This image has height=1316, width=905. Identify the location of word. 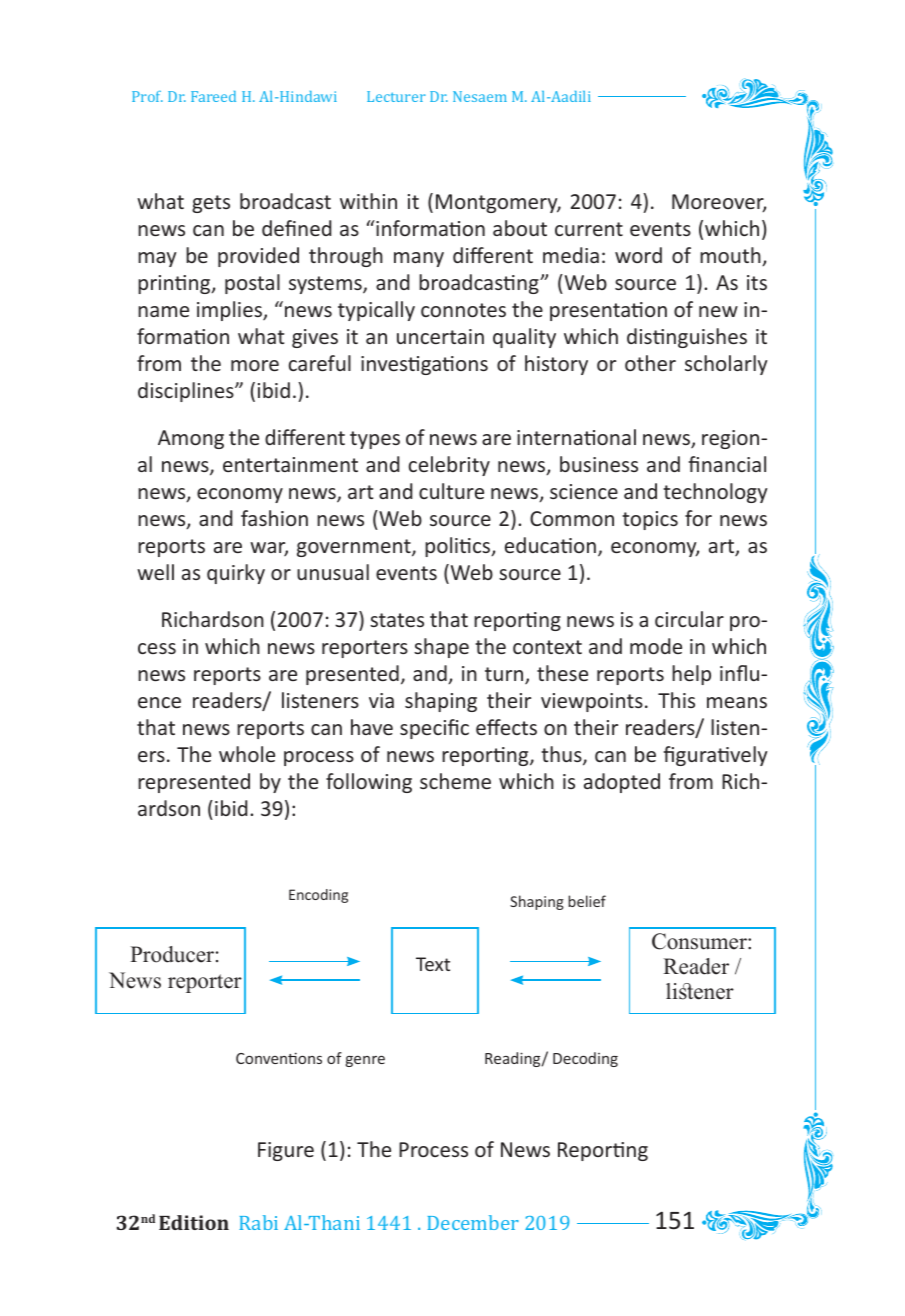
(638, 255).
